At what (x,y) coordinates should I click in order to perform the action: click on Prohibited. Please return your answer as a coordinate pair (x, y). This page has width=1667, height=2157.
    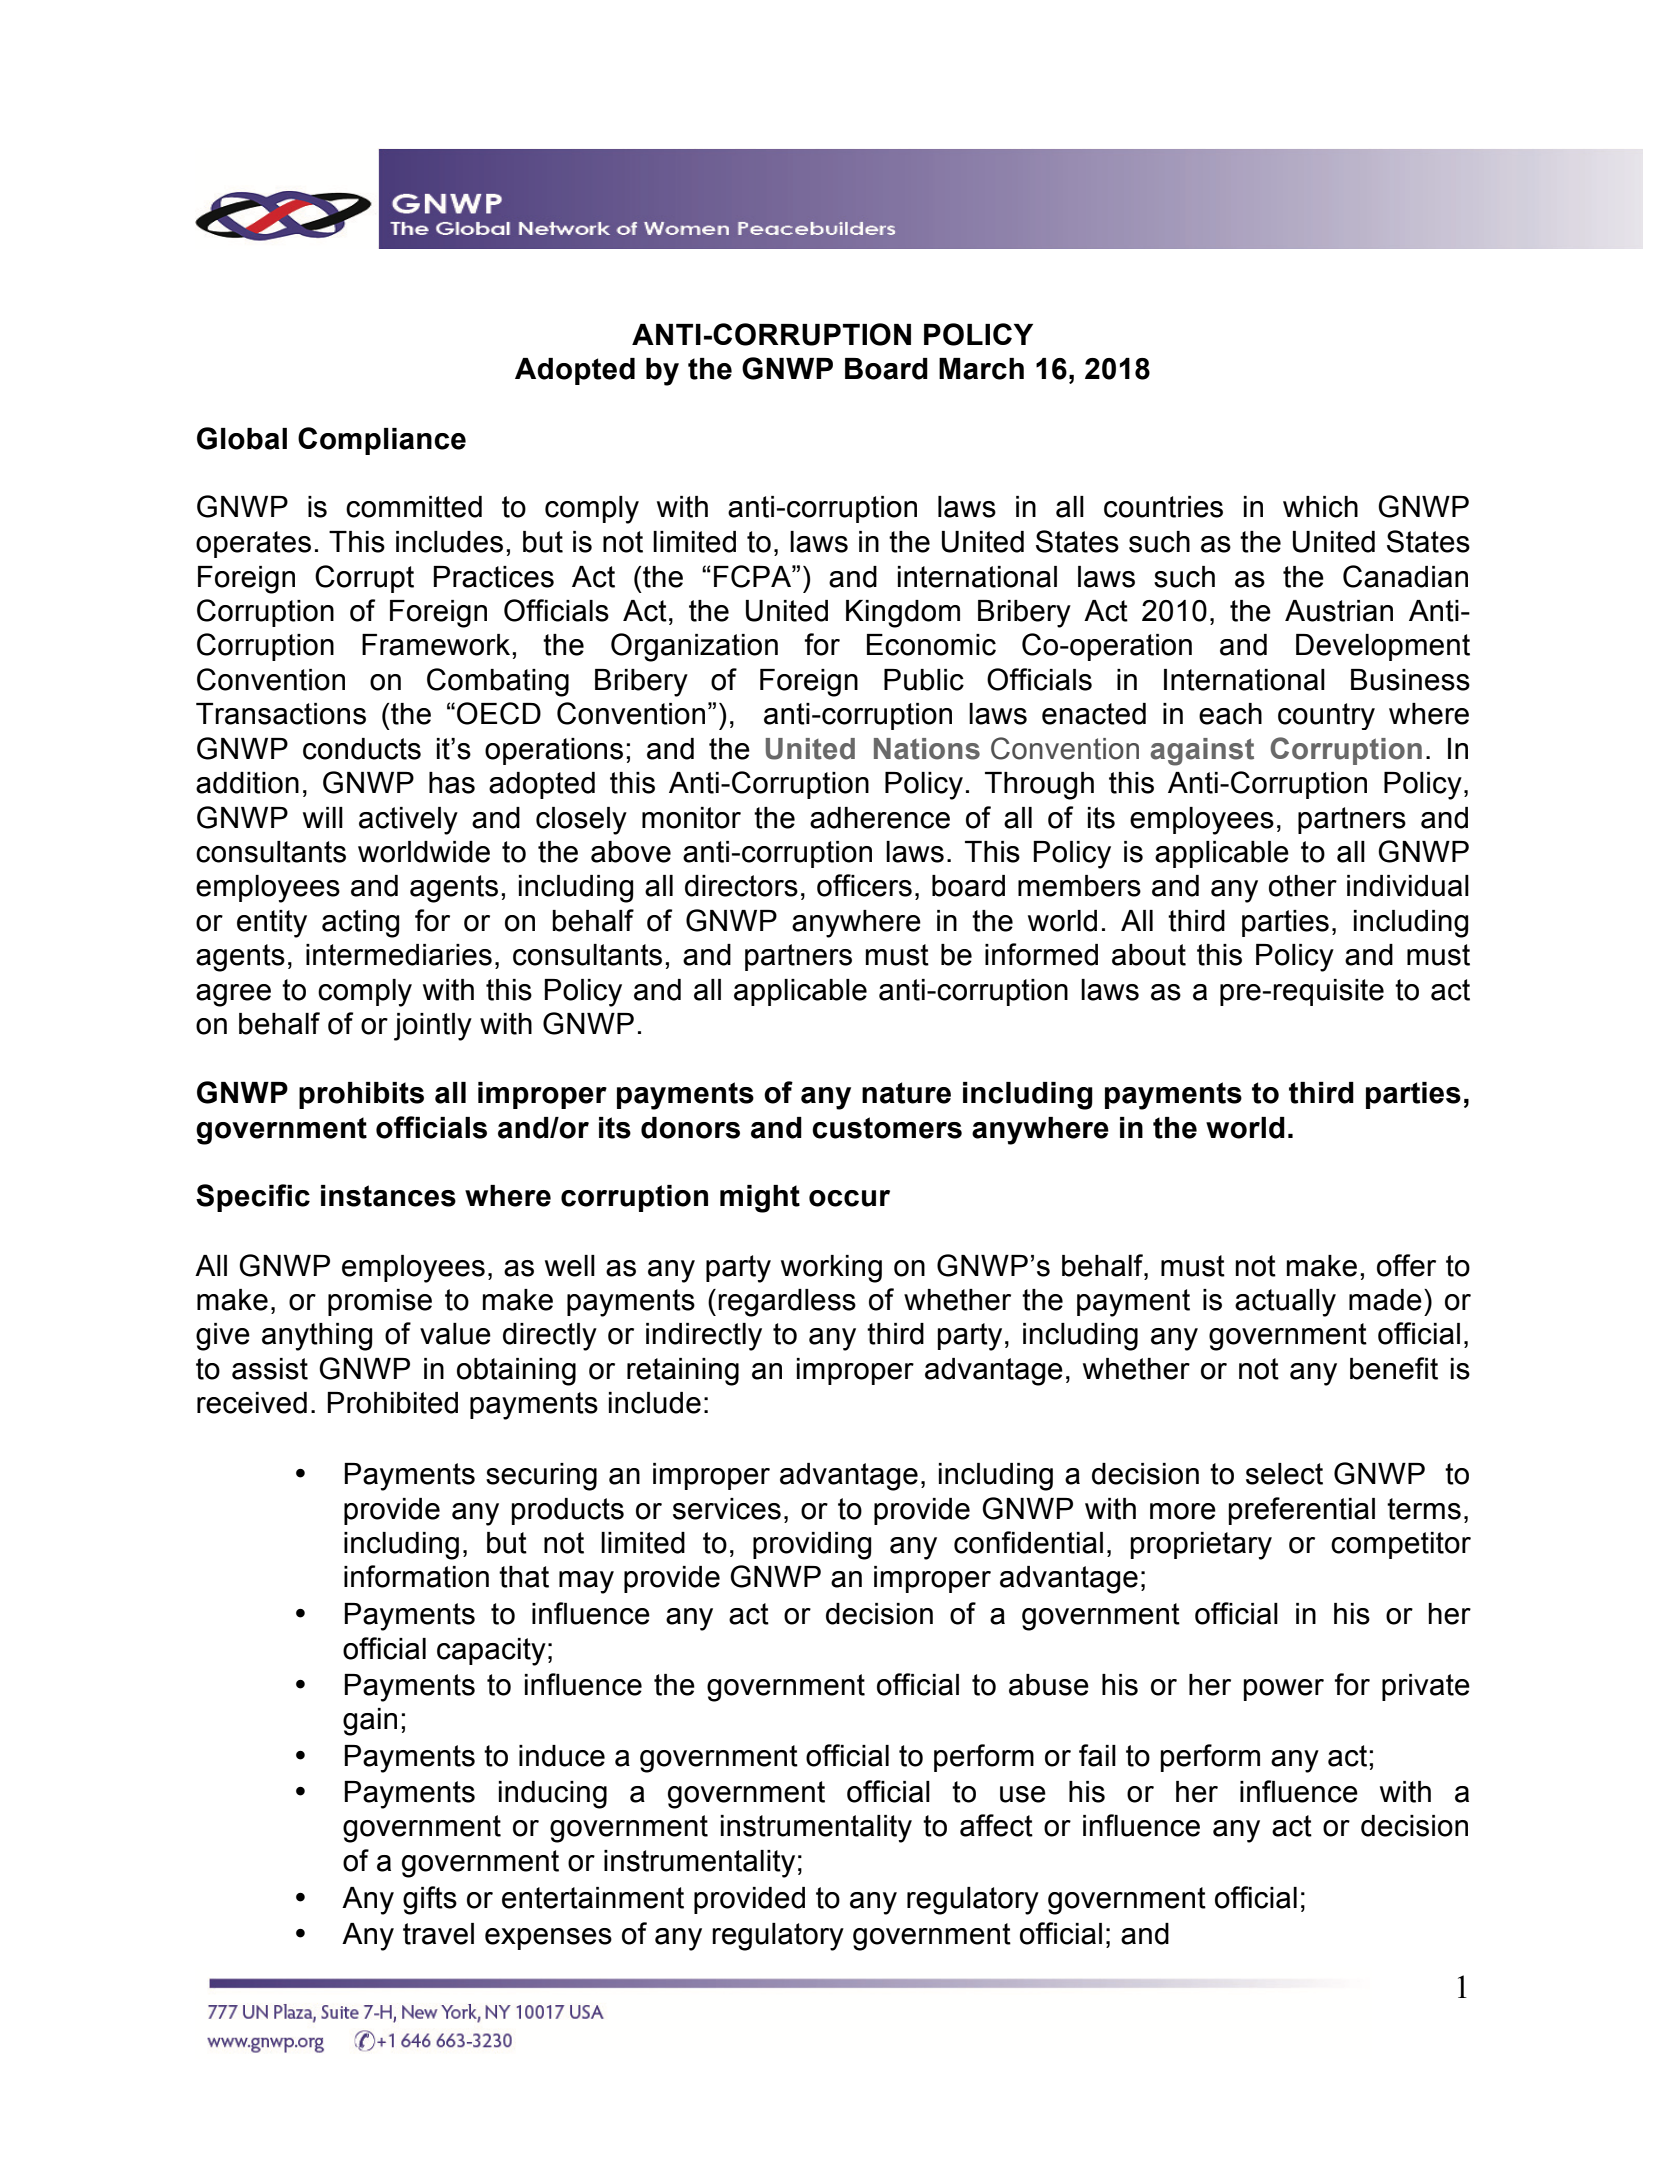
    Looking at the image, I should click on (392, 1403).
